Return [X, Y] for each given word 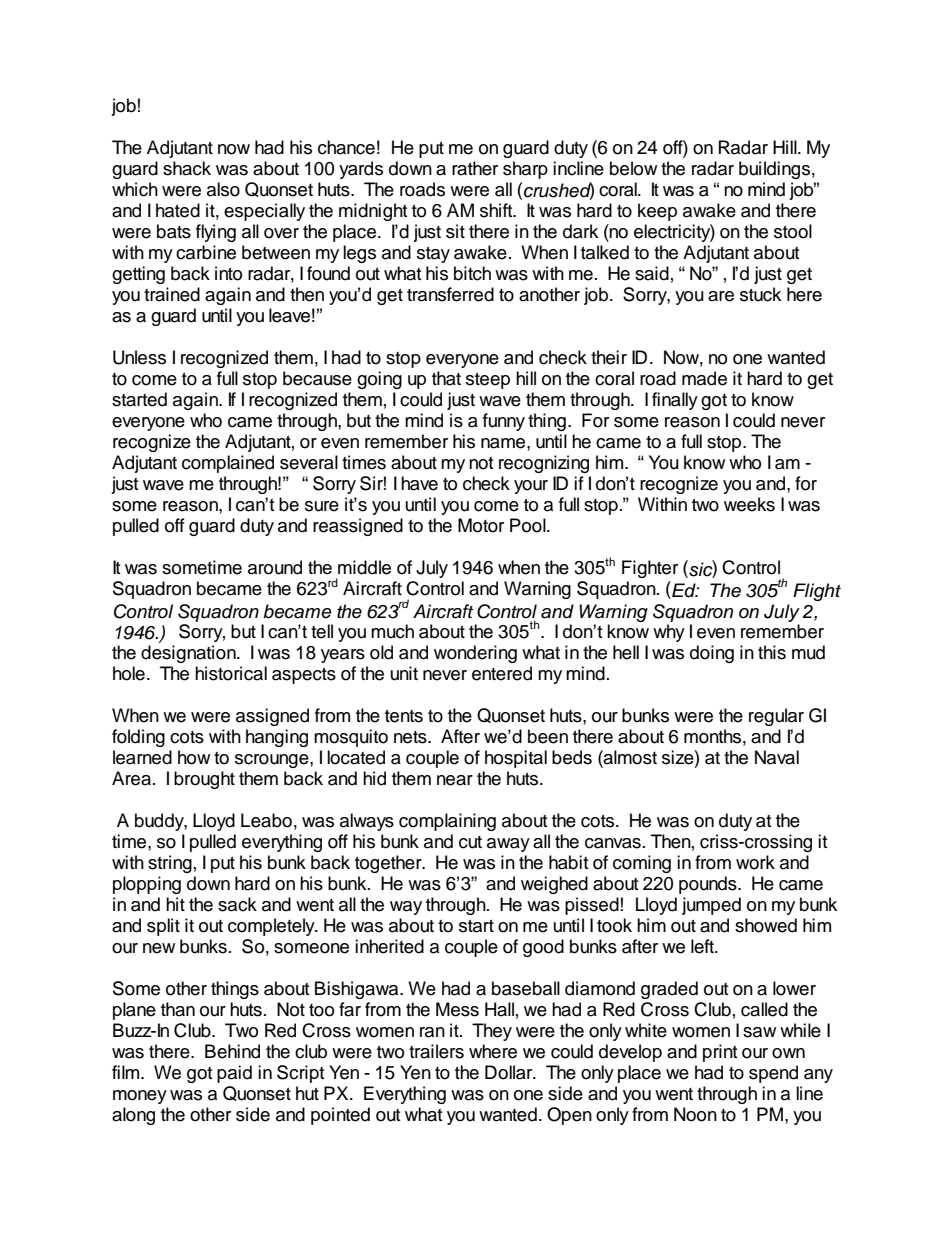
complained [228, 464]
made [704, 378]
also [223, 189]
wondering [475, 654]
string [170, 864]
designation [189, 654]
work [755, 862]
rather [475, 168]
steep [488, 381]
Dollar [510, 1072]
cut [470, 842]
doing [712, 654]
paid [234, 1074]
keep [657, 212]
